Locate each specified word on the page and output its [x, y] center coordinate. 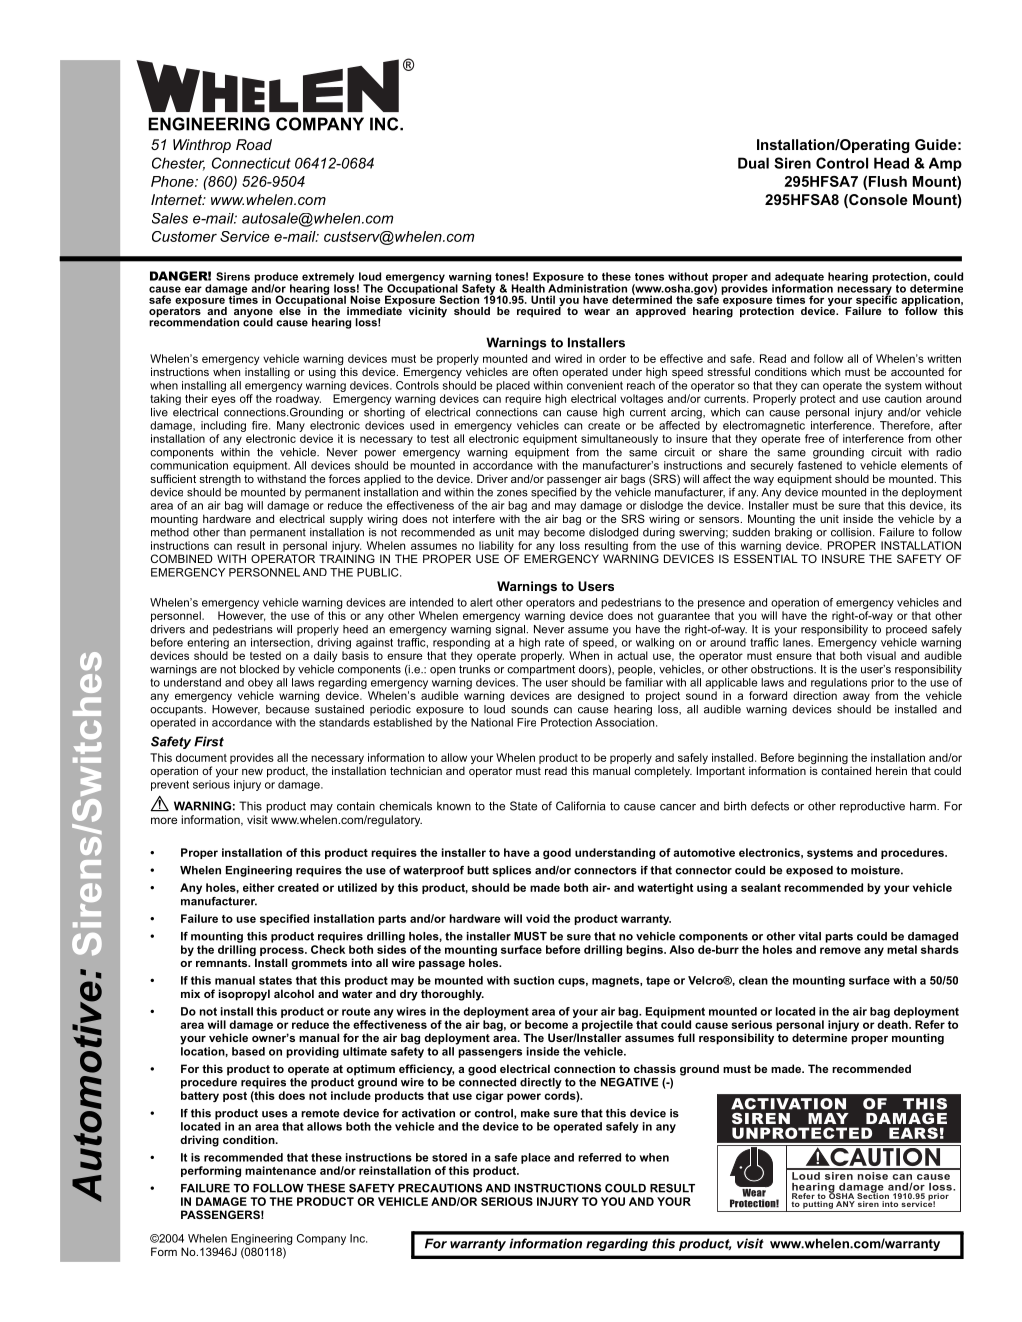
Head [891, 163]
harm [924, 806]
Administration [587, 287]
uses [275, 1114]
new [252, 772]
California [580, 806]
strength [220, 480]
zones [512, 493]
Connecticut [251, 163]
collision [852, 532]
